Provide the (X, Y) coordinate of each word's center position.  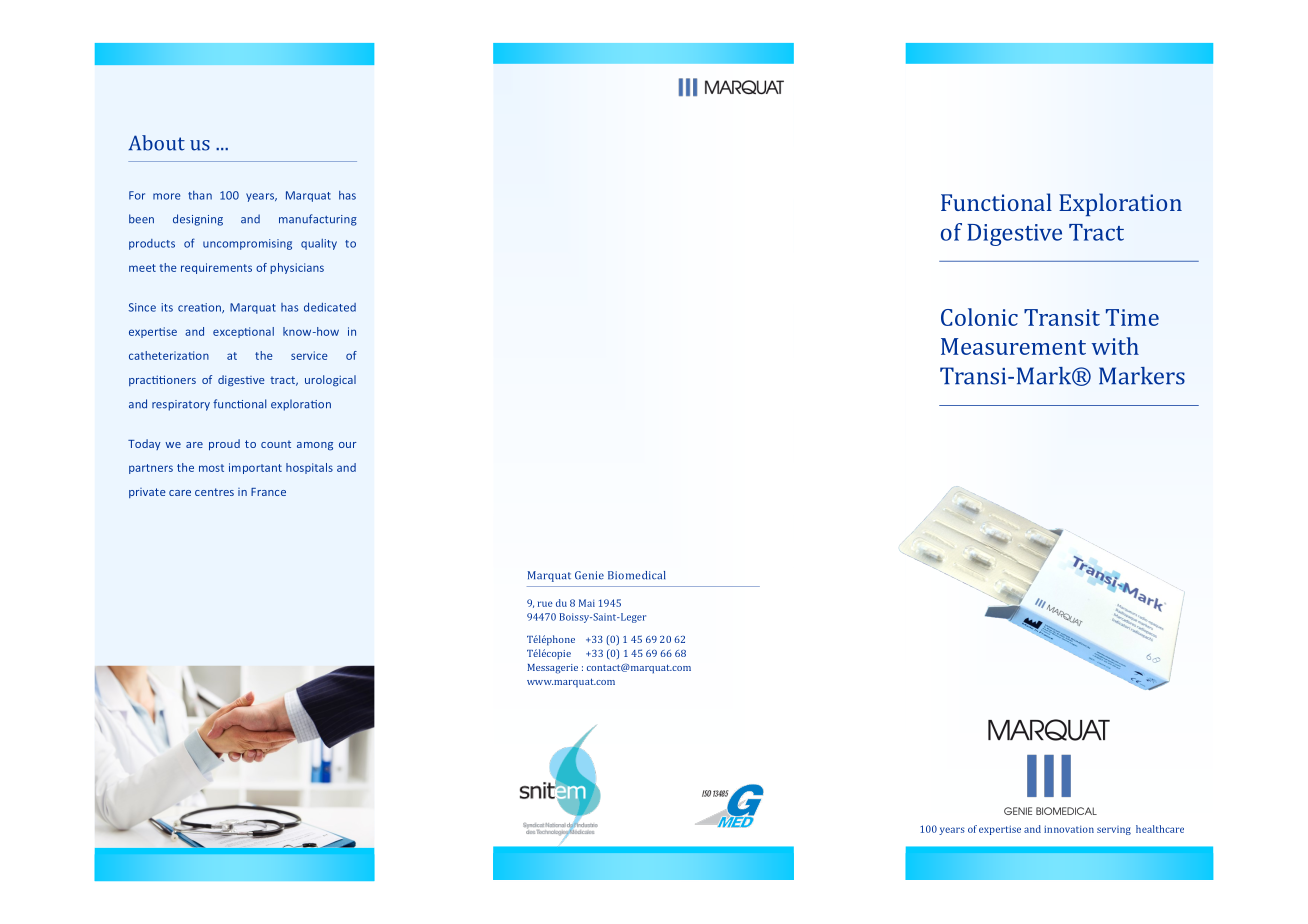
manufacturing (318, 220)
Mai (587, 603)
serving (1114, 830)
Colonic (979, 317)
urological (330, 381)
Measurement (1013, 346)
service (309, 355)
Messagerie (552, 669)
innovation (1069, 829)
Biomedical (637, 575)
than (200, 195)
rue (545, 604)
